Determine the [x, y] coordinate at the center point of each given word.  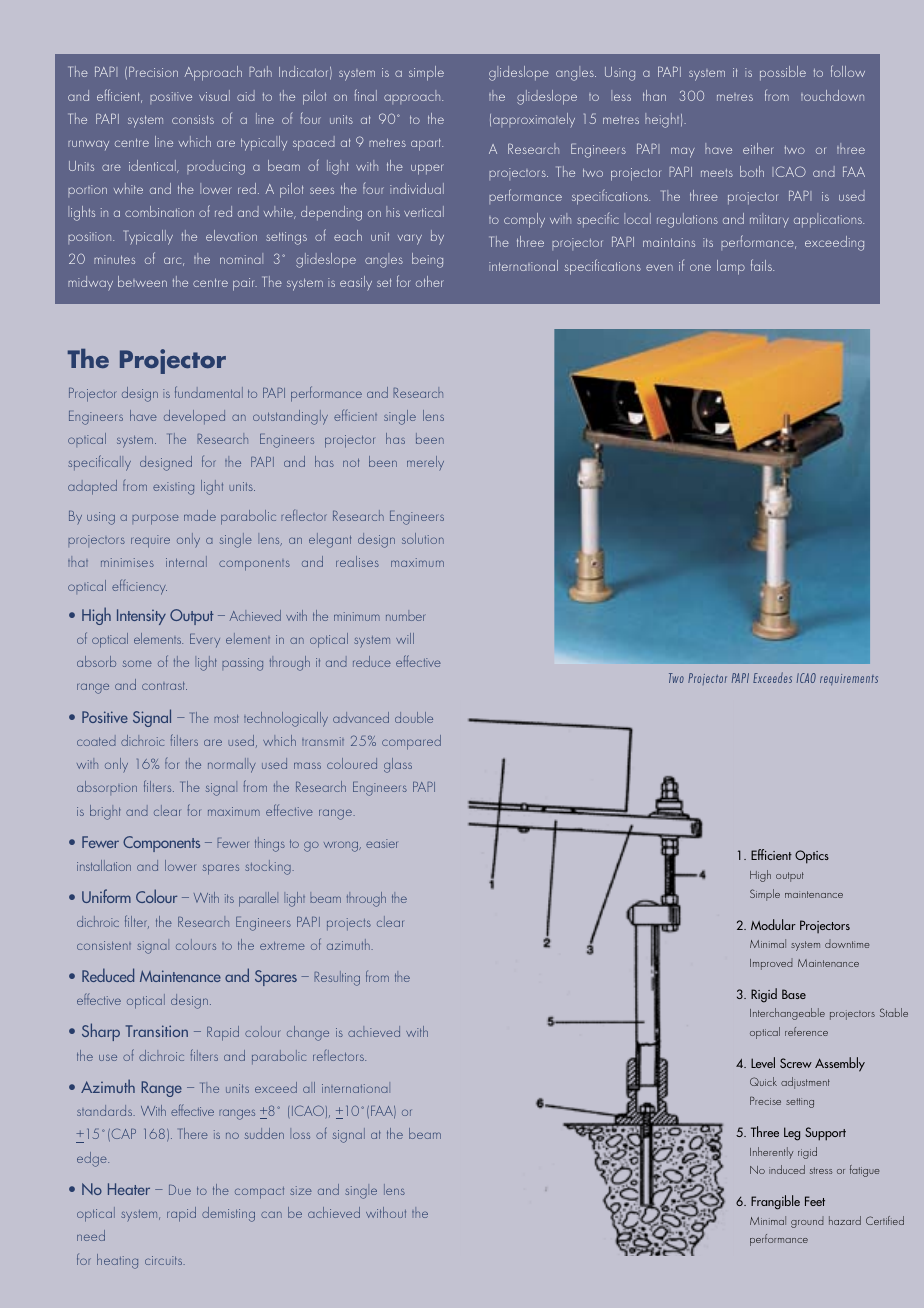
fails [762, 265]
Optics [812, 857]
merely [425, 463]
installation [104, 865]
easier [381, 843]
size [301, 1190]
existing [173, 488]
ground [807, 1222]
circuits [165, 1260]
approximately [534, 120]
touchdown [832, 95]
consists [193, 119]
